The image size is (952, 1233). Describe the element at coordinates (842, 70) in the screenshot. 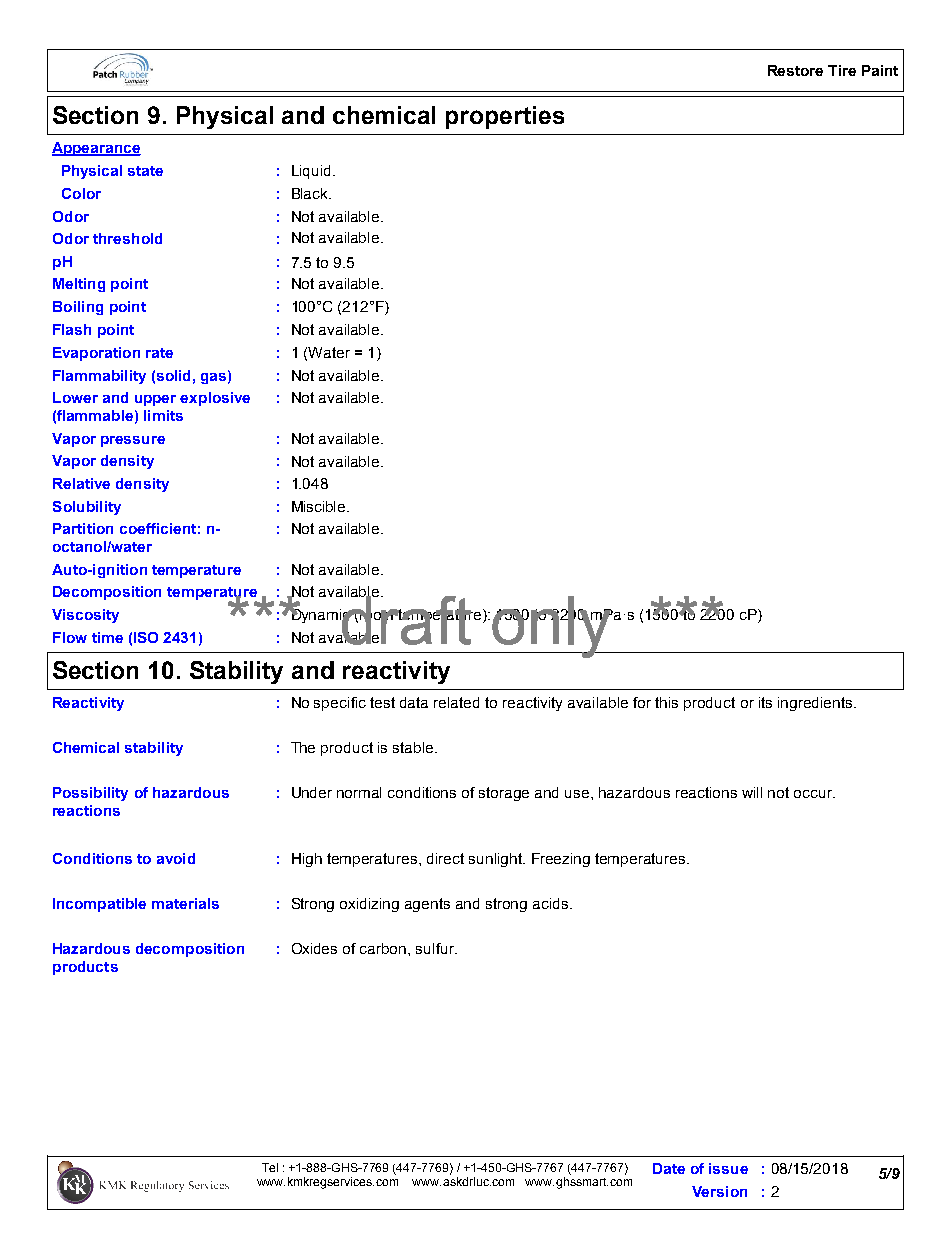

I see `Tire` at that location.
